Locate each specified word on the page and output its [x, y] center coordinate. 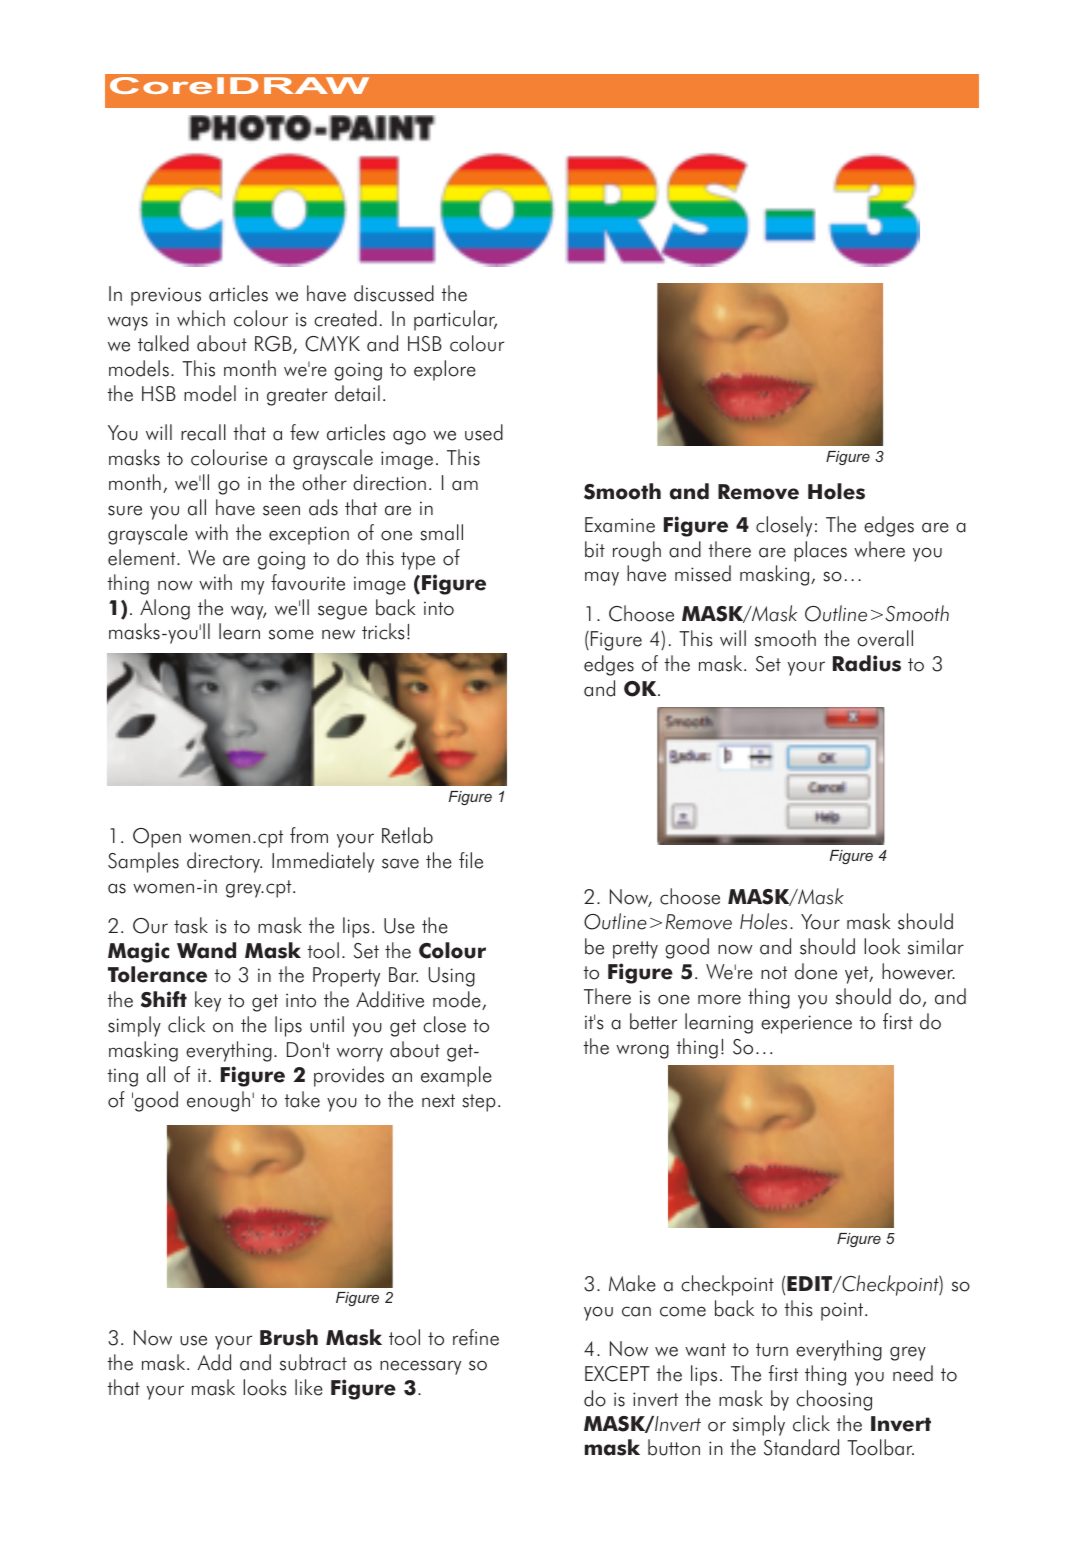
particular [455, 320]
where [879, 549]
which [201, 318]
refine [476, 1337]
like [309, 1387]
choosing [834, 1400]
